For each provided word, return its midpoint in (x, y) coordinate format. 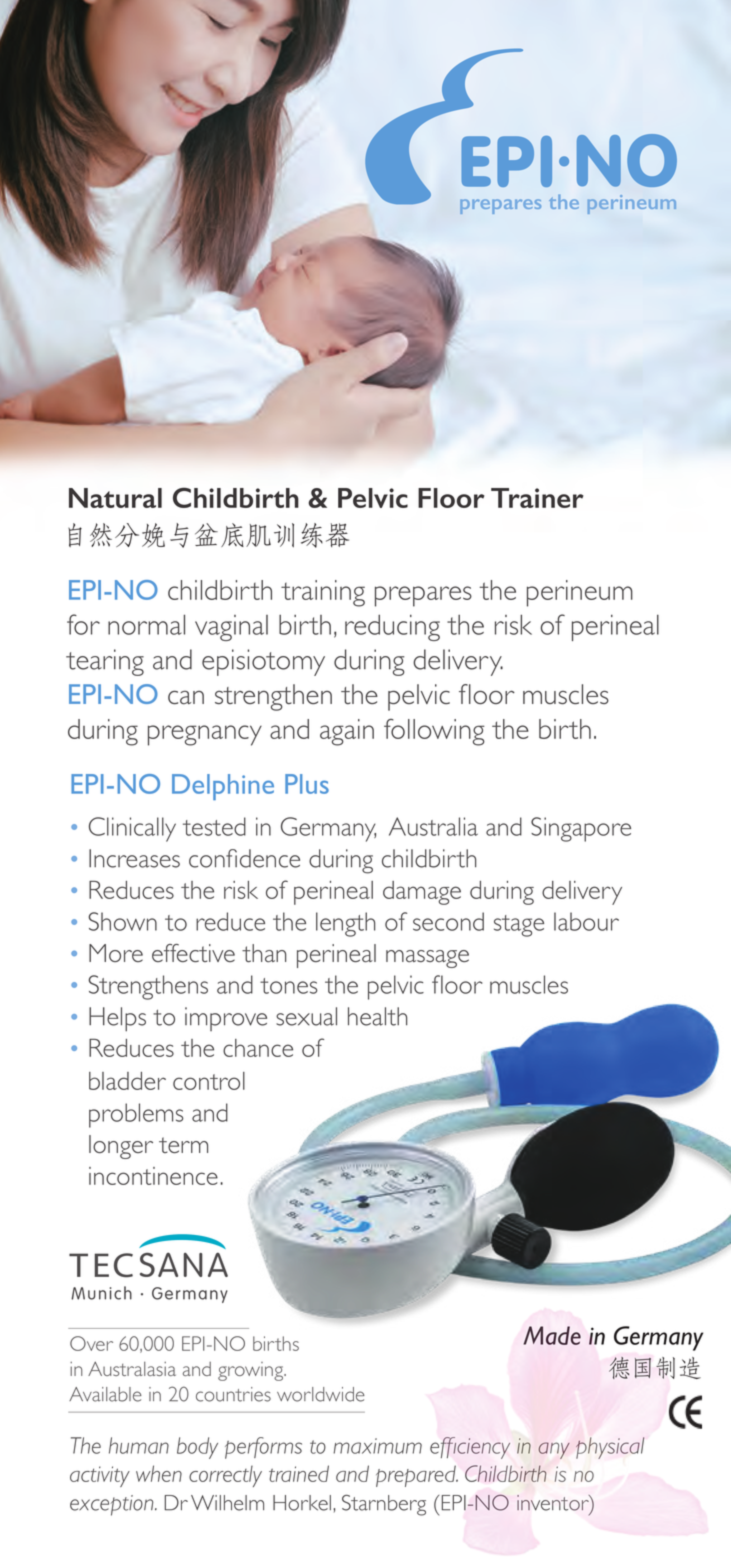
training (323, 593)
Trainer (537, 498)
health (377, 1016)
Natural (115, 498)
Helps (117, 1019)
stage (519, 926)
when (159, 1473)
